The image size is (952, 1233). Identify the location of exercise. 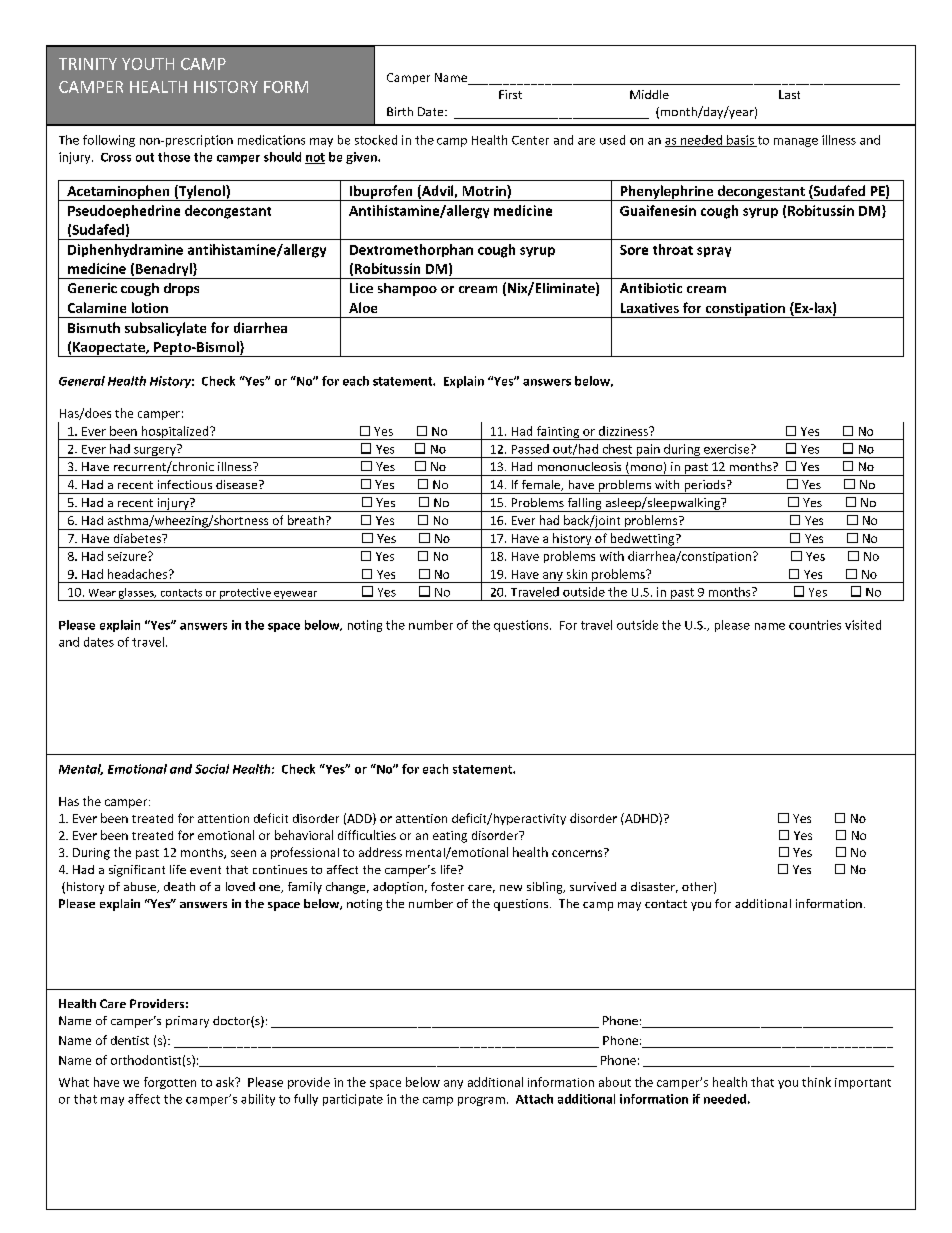
(728, 449).
